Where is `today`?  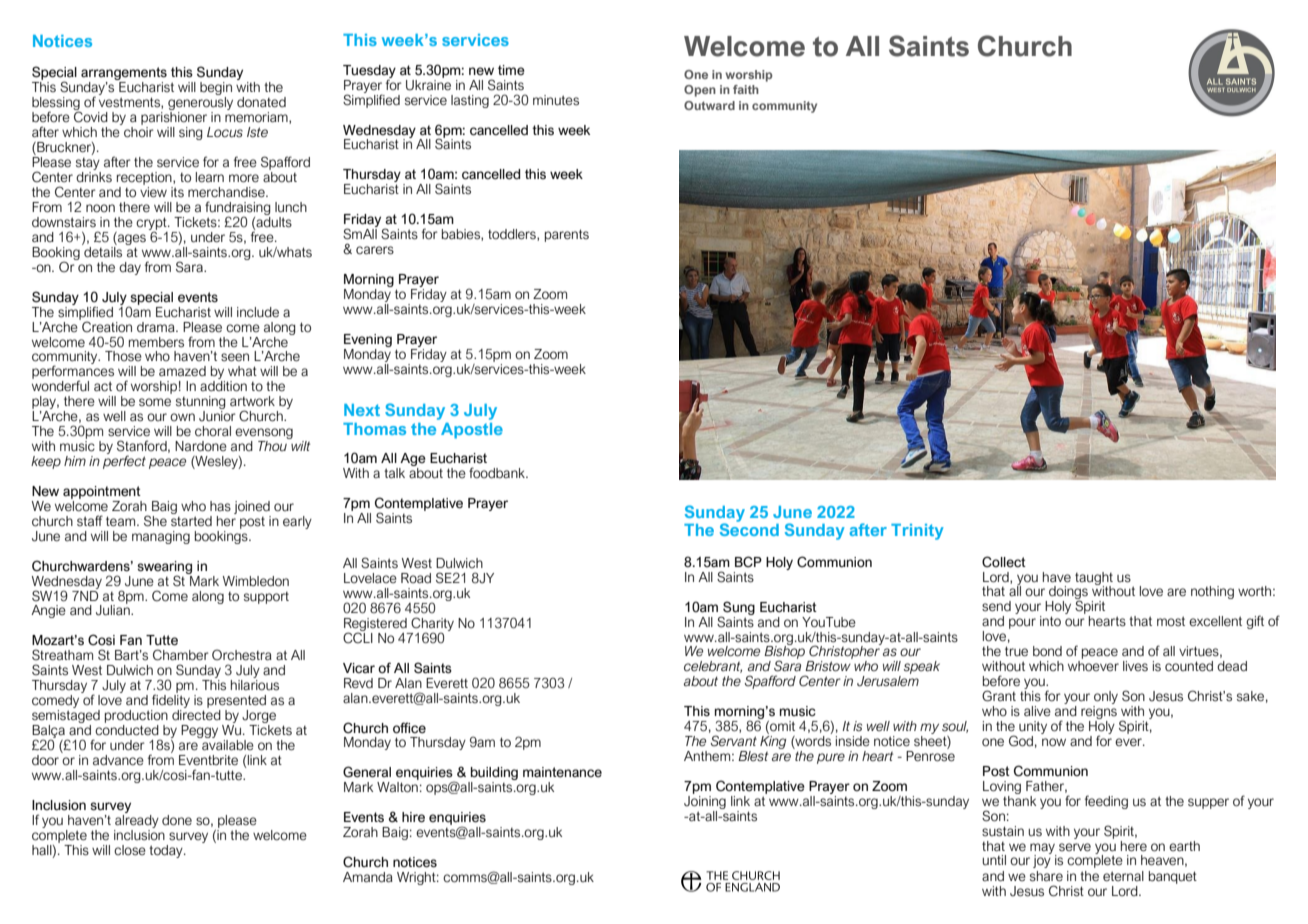 today is located at coordinates (167, 851).
